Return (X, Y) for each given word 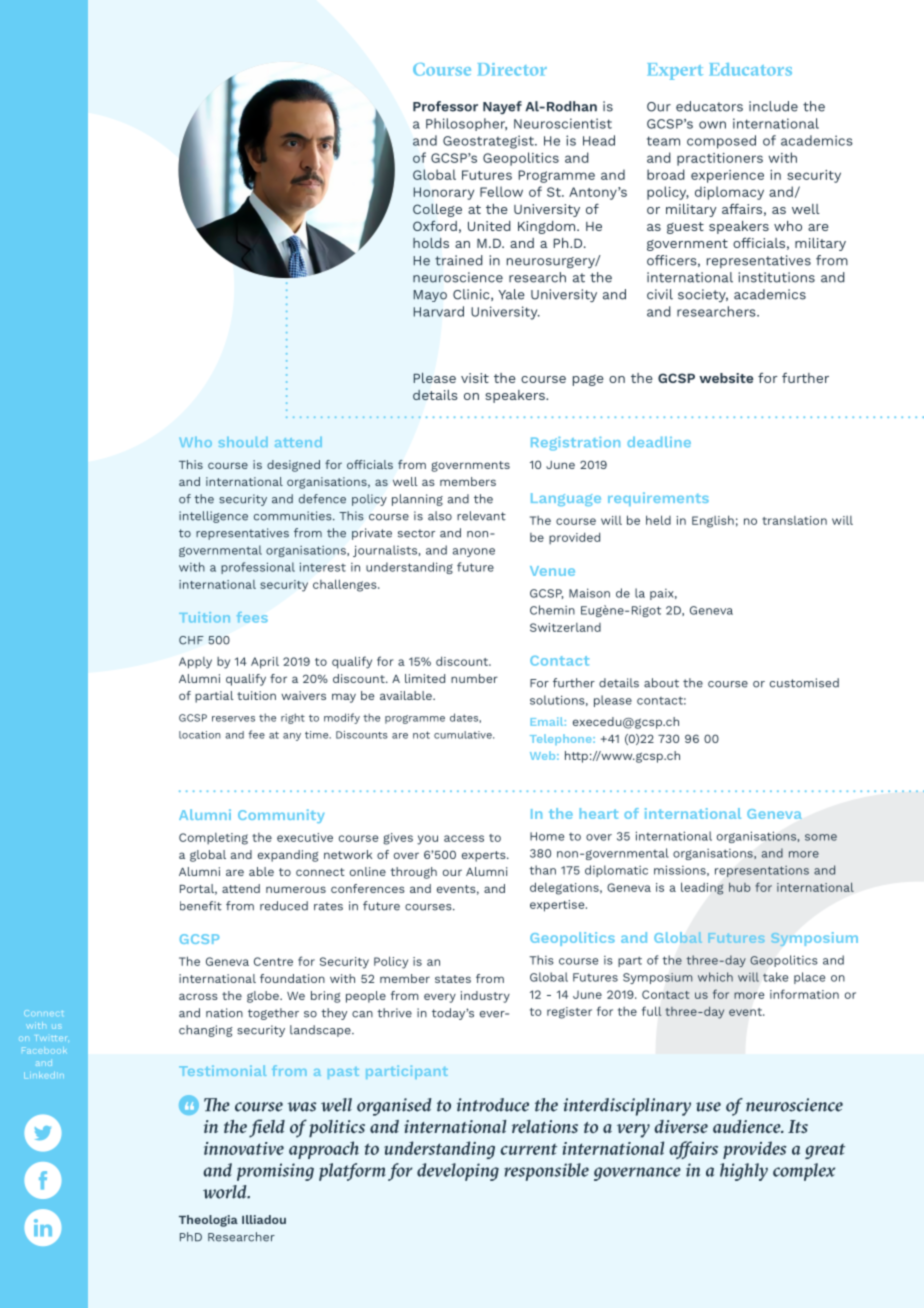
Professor (445, 106)
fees (252, 617)
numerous (296, 889)
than (542, 870)
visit (475, 378)
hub (739, 887)
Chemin (552, 610)
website (726, 378)
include (773, 106)
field (267, 1128)
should (243, 442)
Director (512, 69)
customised (804, 683)
